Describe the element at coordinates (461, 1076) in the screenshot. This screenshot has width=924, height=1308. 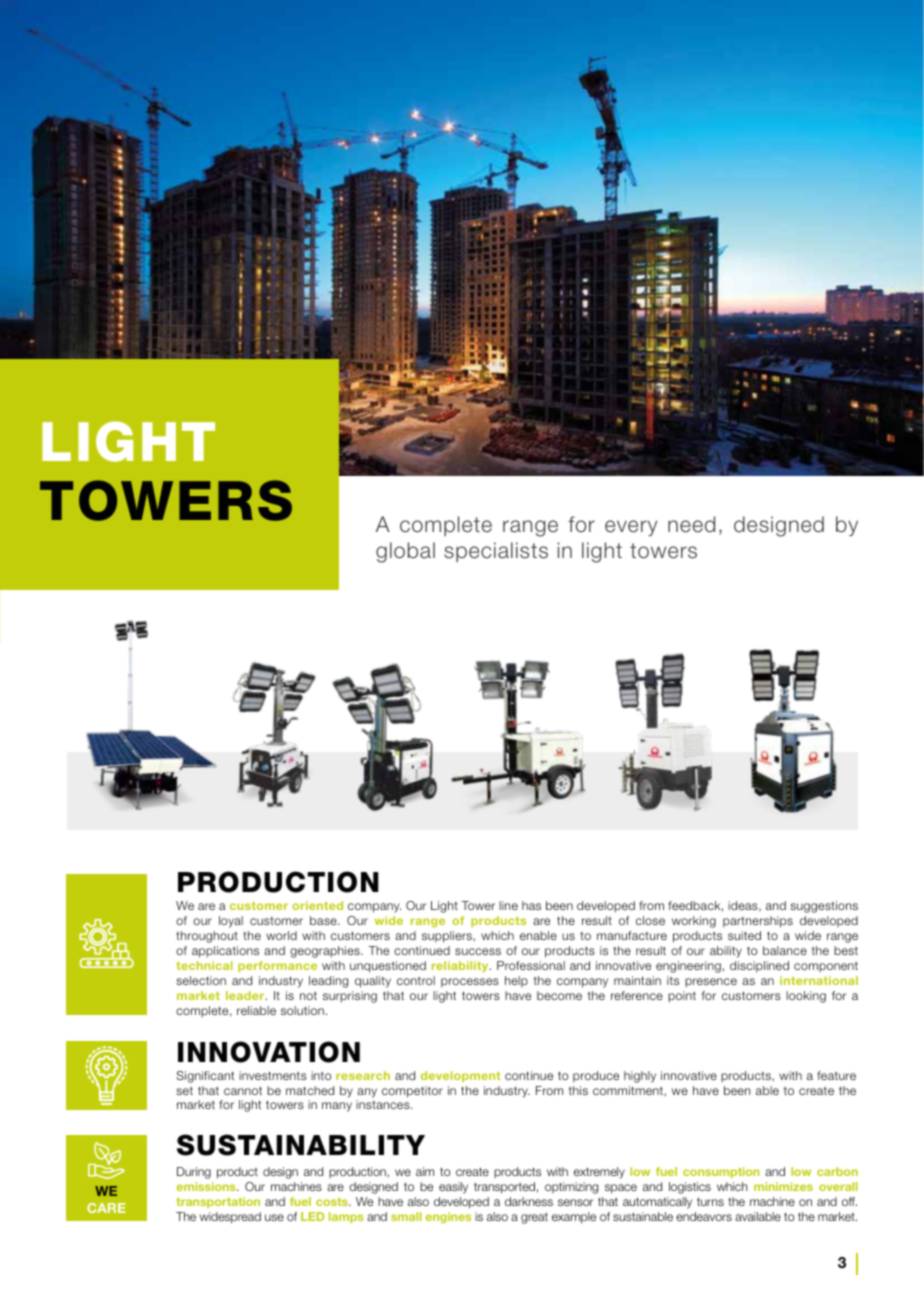
I see `development` at that location.
